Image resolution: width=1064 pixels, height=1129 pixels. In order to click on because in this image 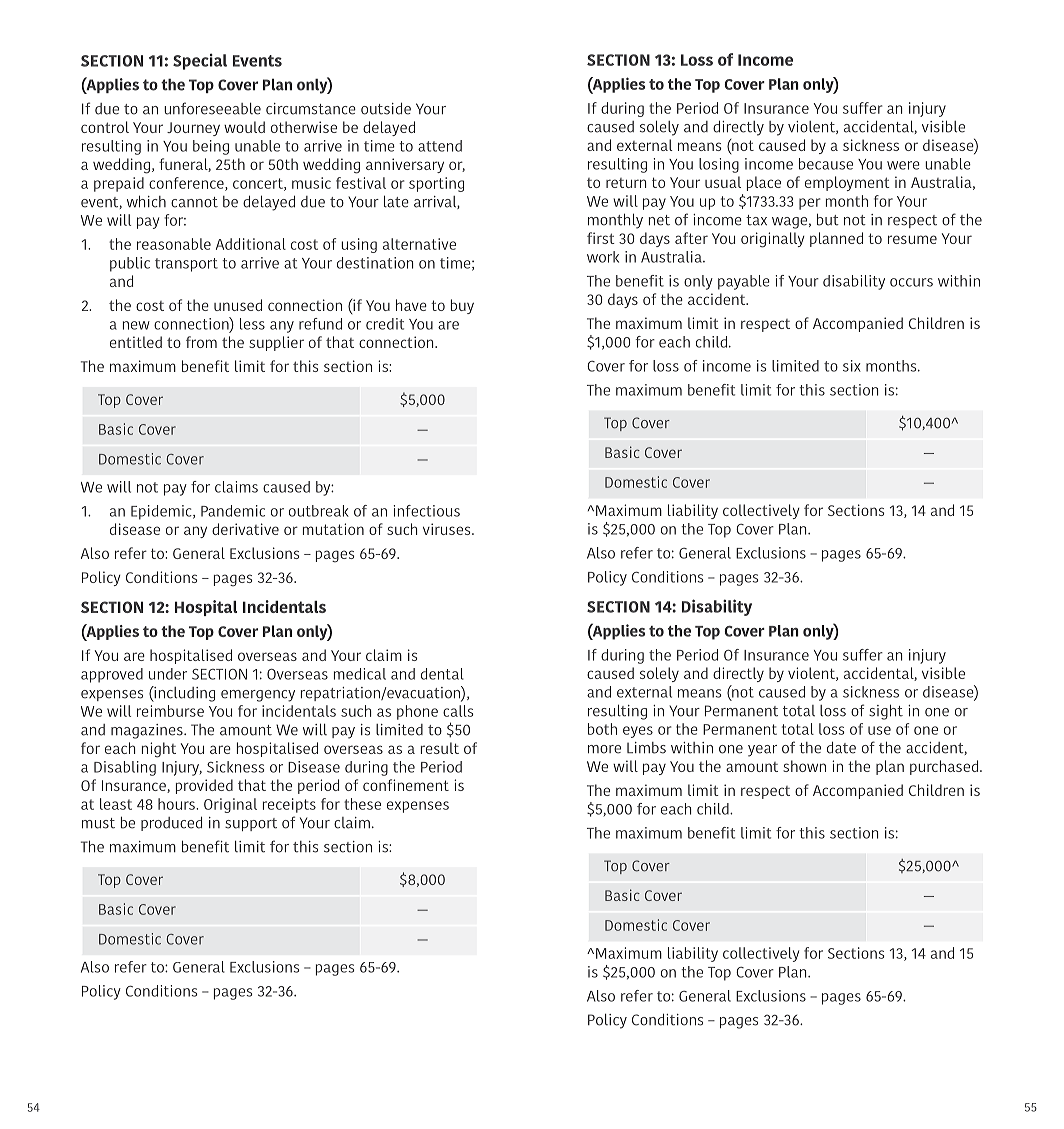, I will do `click(826, 164)`.
